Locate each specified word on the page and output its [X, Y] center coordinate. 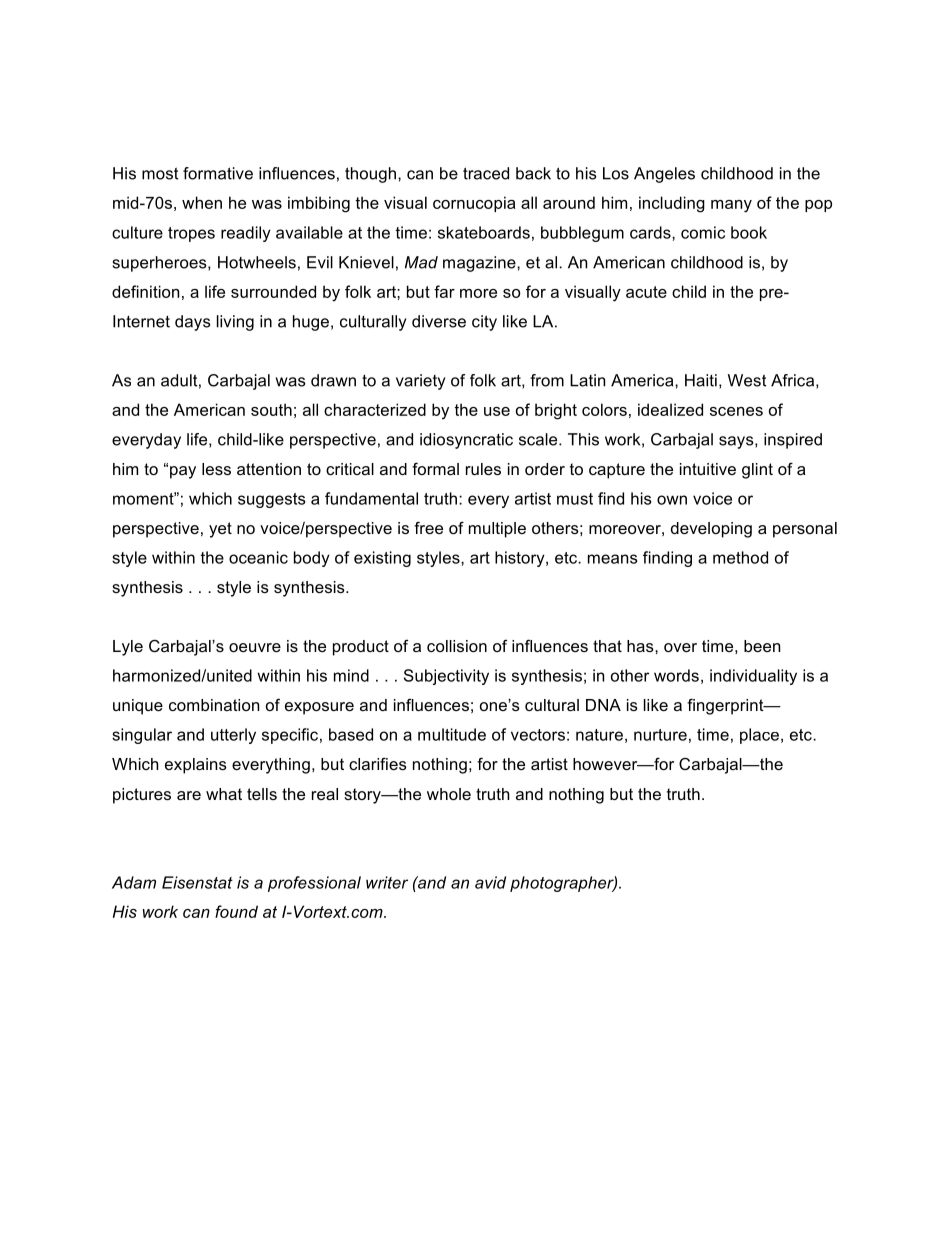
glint [757, 471]
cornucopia [474, 204]
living [235, 323]
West [747, 380]
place [759, 736]
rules [483, 469]
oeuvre [255, 647]
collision [457, 646]
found [236, 911]
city [484, 323]
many [731, 206]
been [762, 646]
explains [196, 766]
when [202, 202]
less [216, 469]
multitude [452, 734]
